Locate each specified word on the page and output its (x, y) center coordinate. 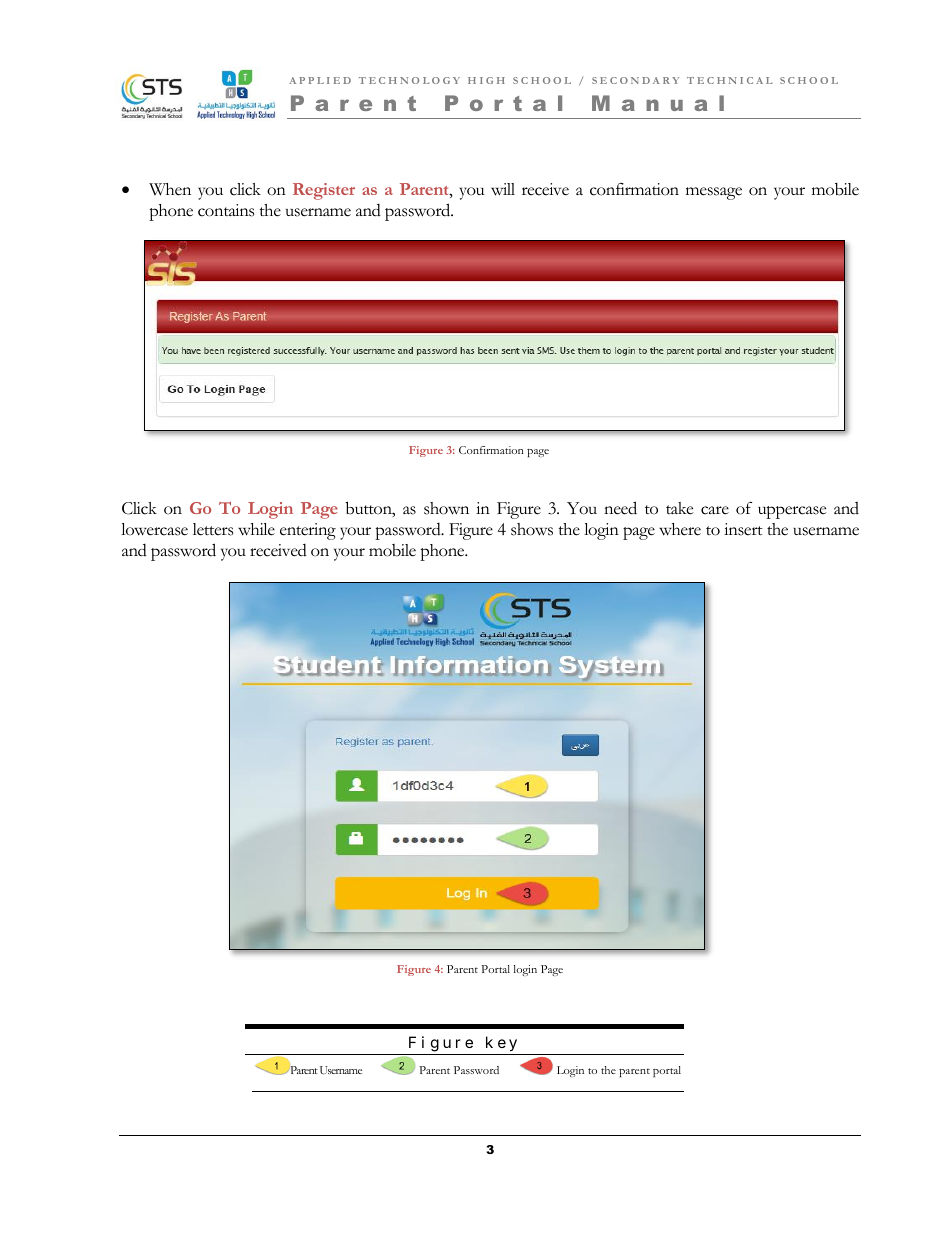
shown (446, 508)
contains (226, 210)
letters (213, 529)
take (679, 508)
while (256, 529)
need (620, 508)
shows (532, 529)
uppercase (792, 512)
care (715, 510)
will (503, 189)
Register (324, 191)
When (170, 189)
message (714, 193)
